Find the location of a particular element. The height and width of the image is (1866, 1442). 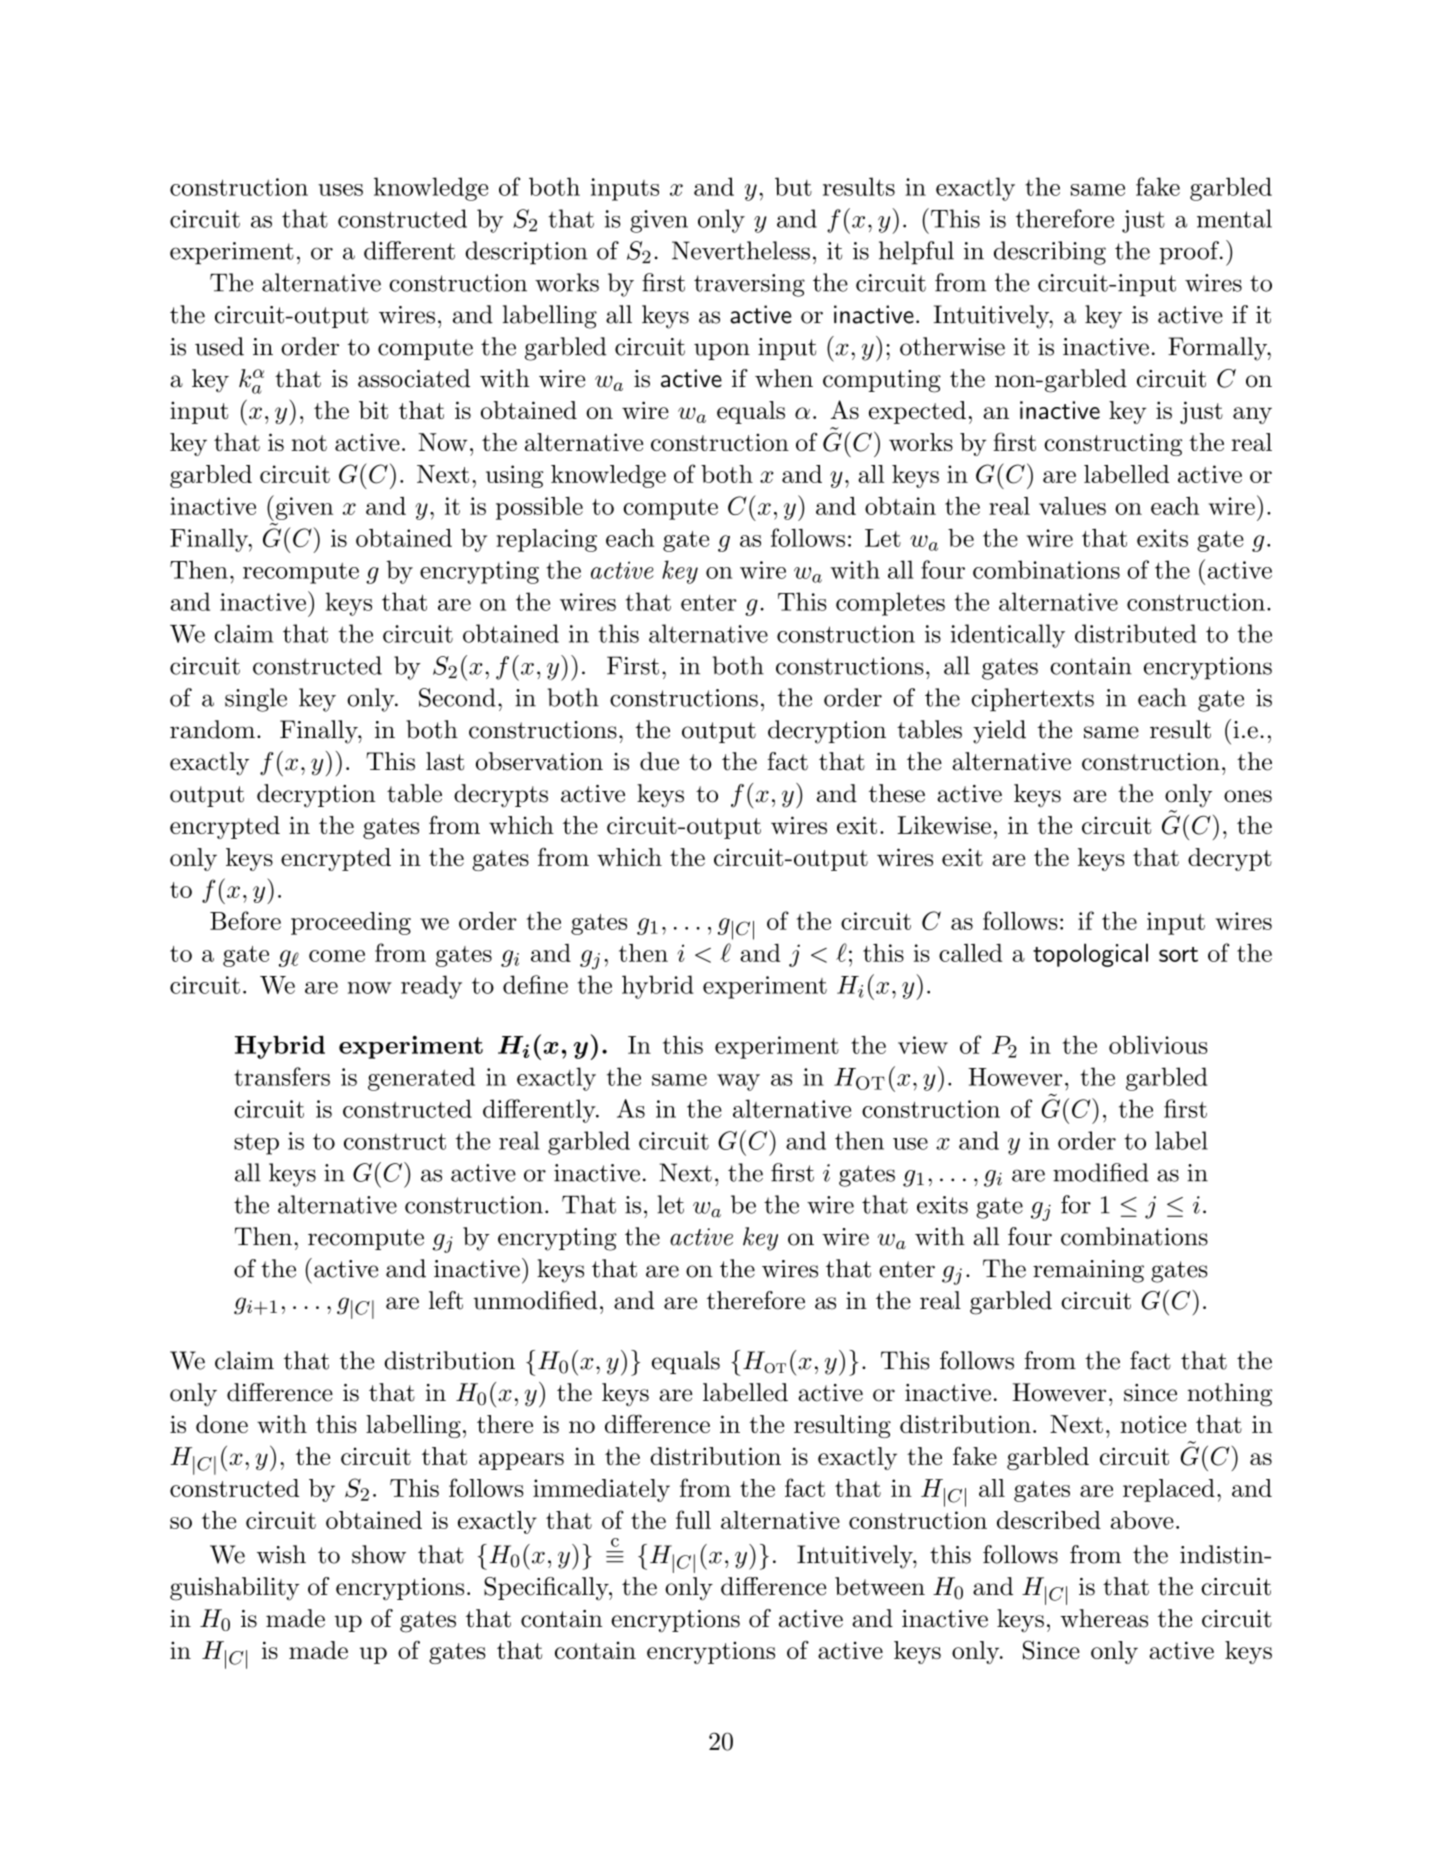

proceeding is located at coordinates (351, 923).
